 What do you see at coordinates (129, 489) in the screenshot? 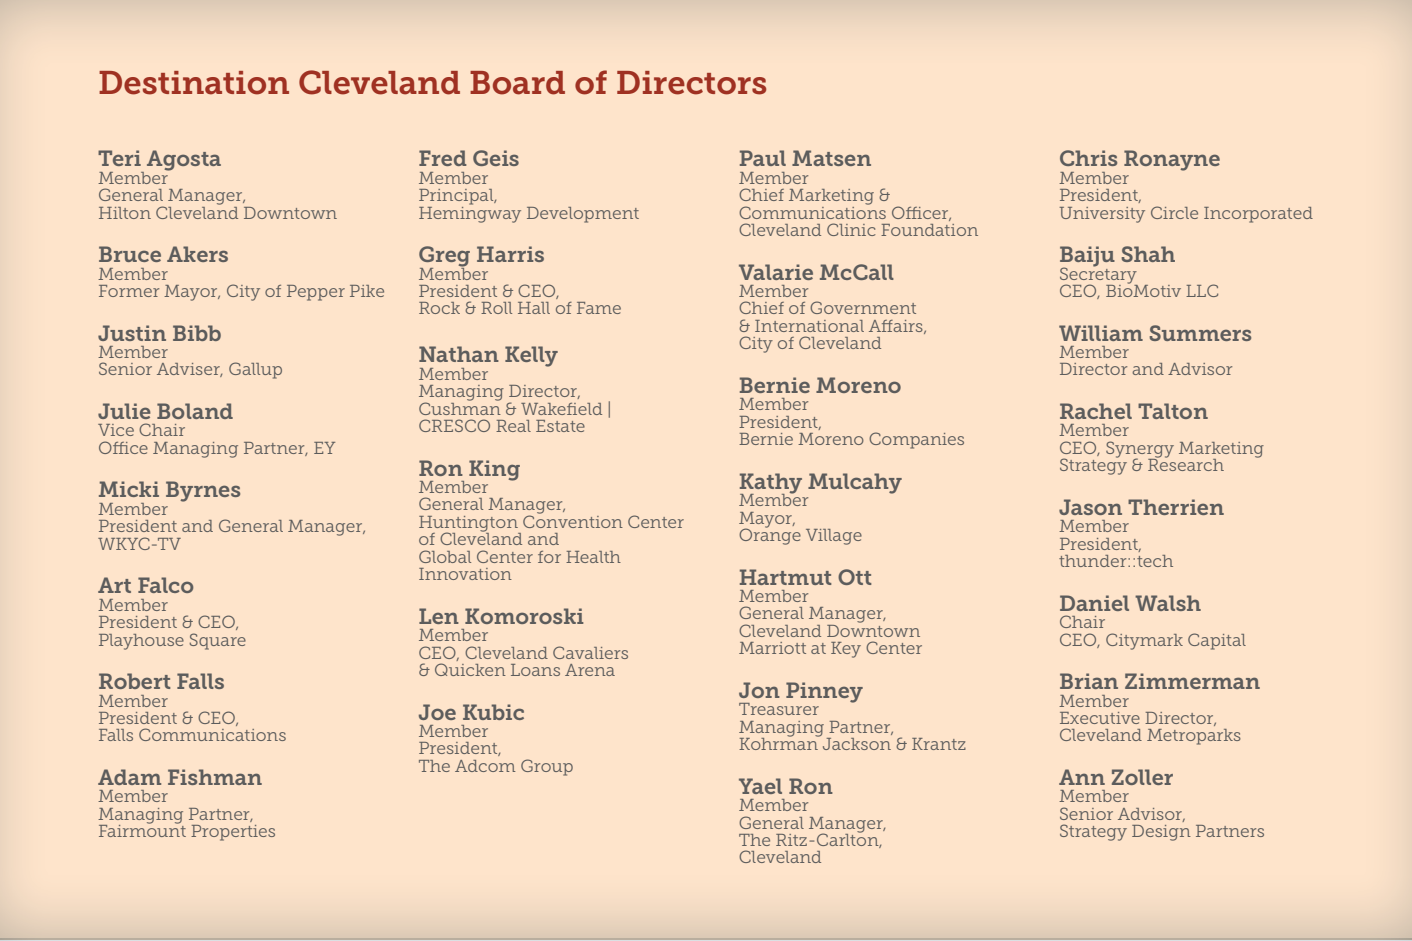
I see `Micki` at bounding box center [129, 489].
